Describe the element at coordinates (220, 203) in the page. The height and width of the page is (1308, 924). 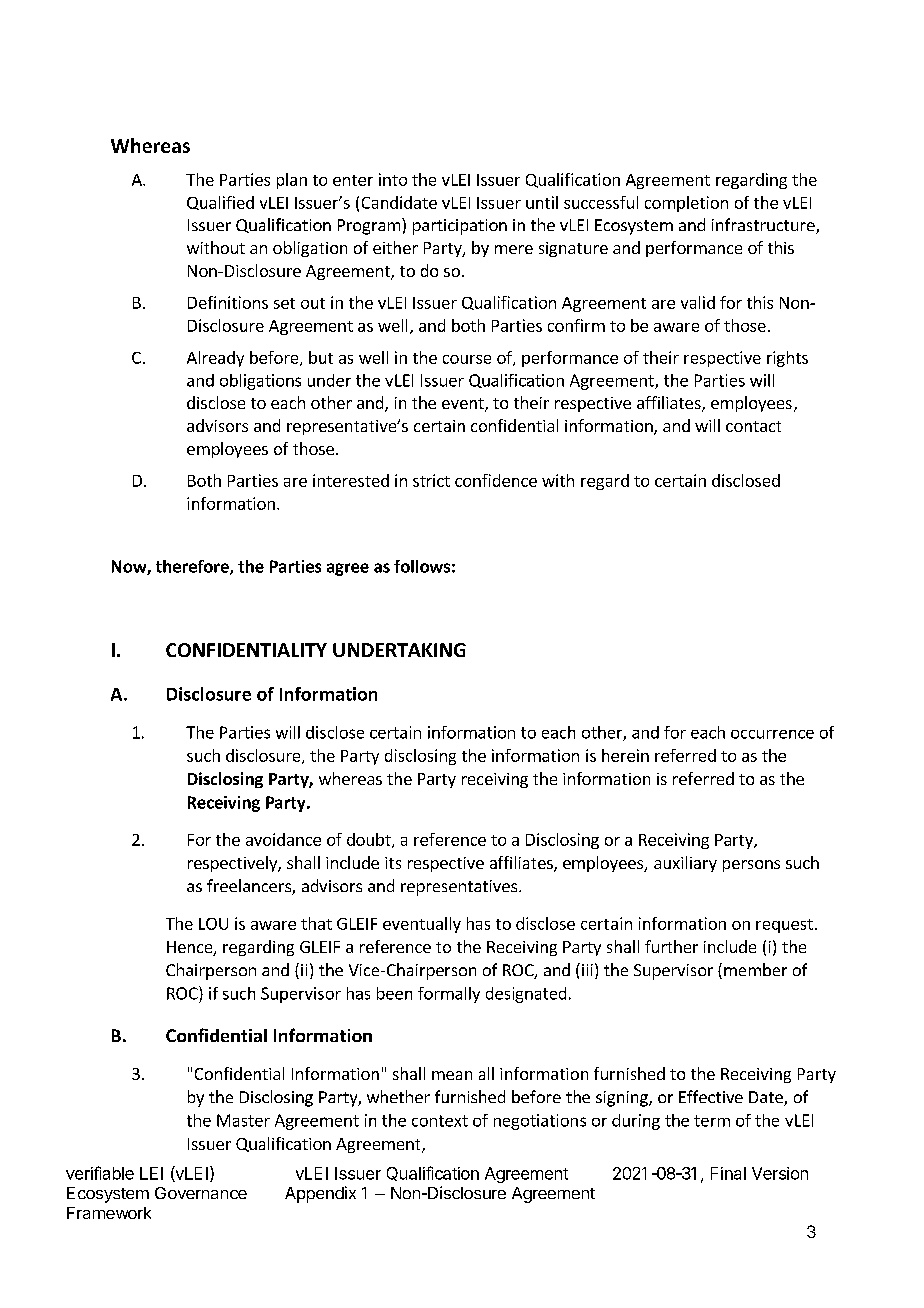
I see `Qualified` at that location.
